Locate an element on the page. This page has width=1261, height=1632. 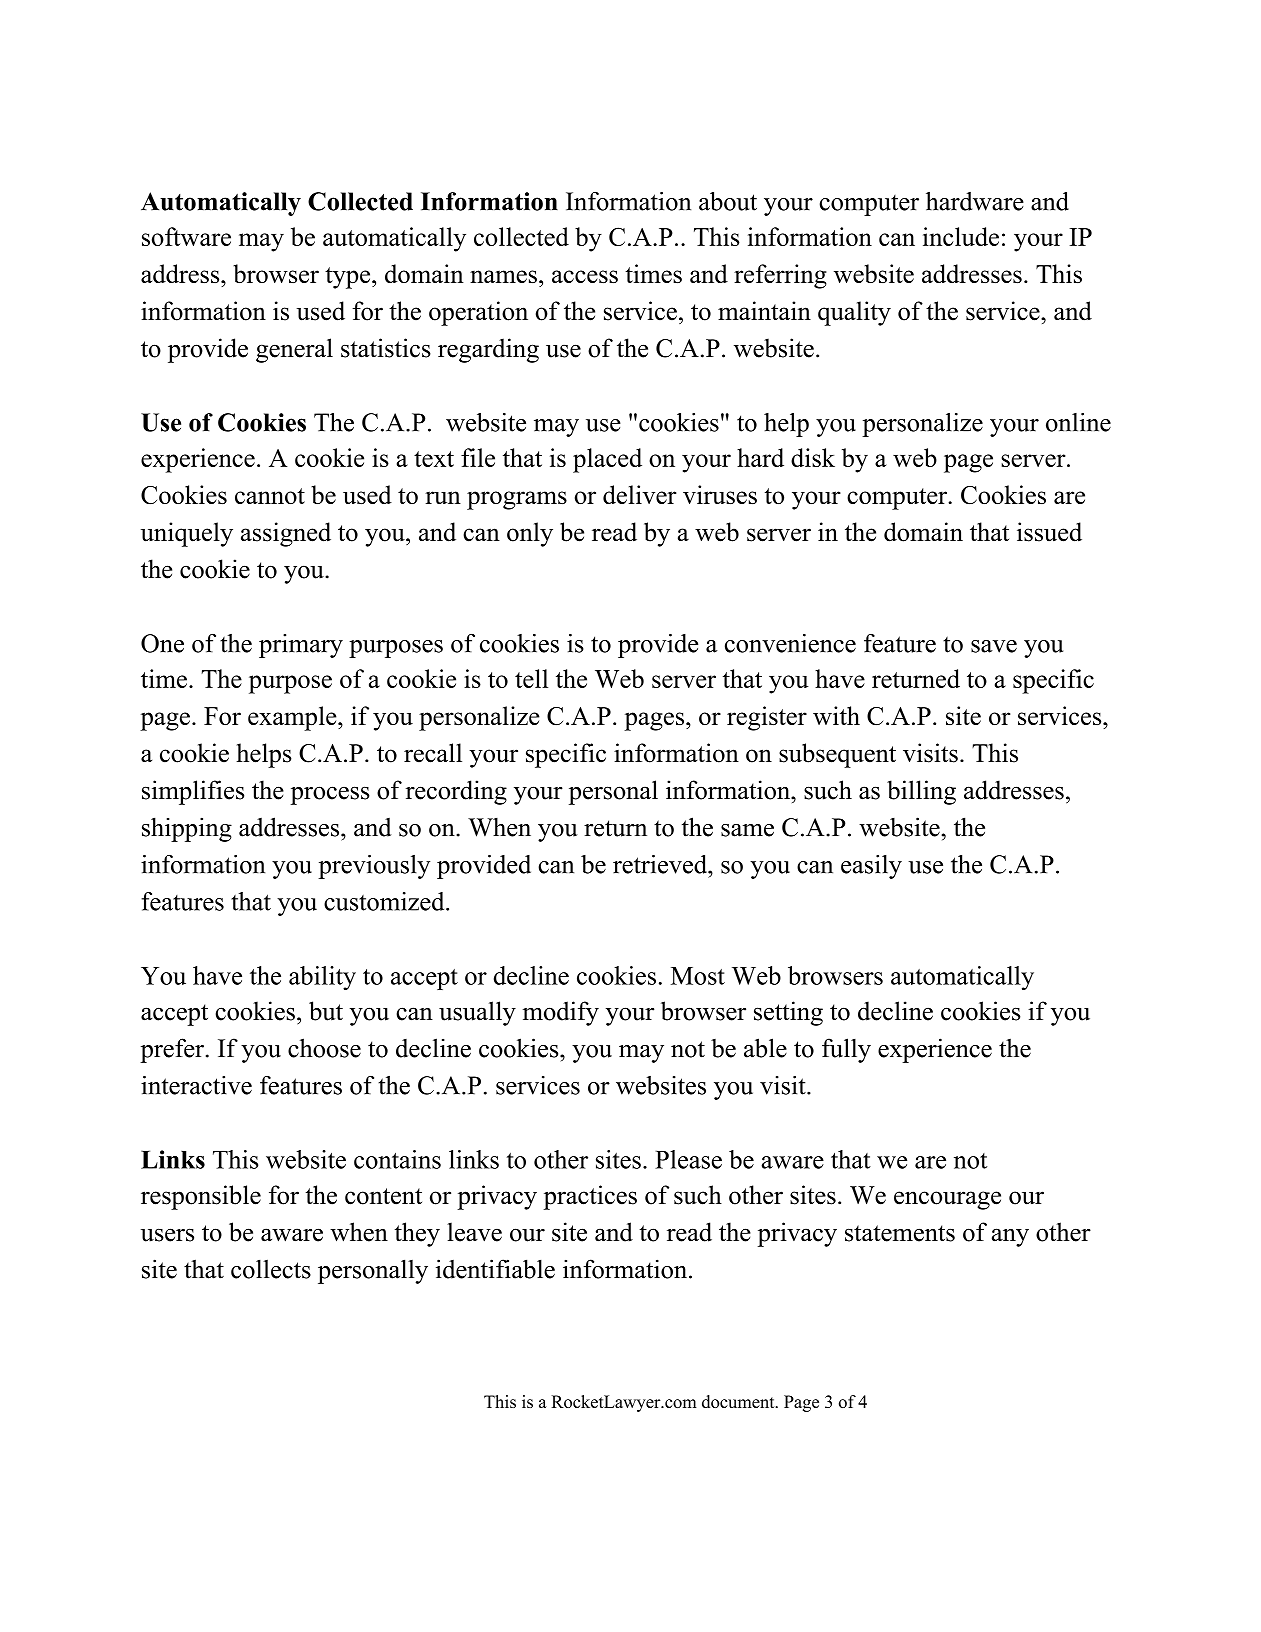
access is located at coordinates (585, 276).
